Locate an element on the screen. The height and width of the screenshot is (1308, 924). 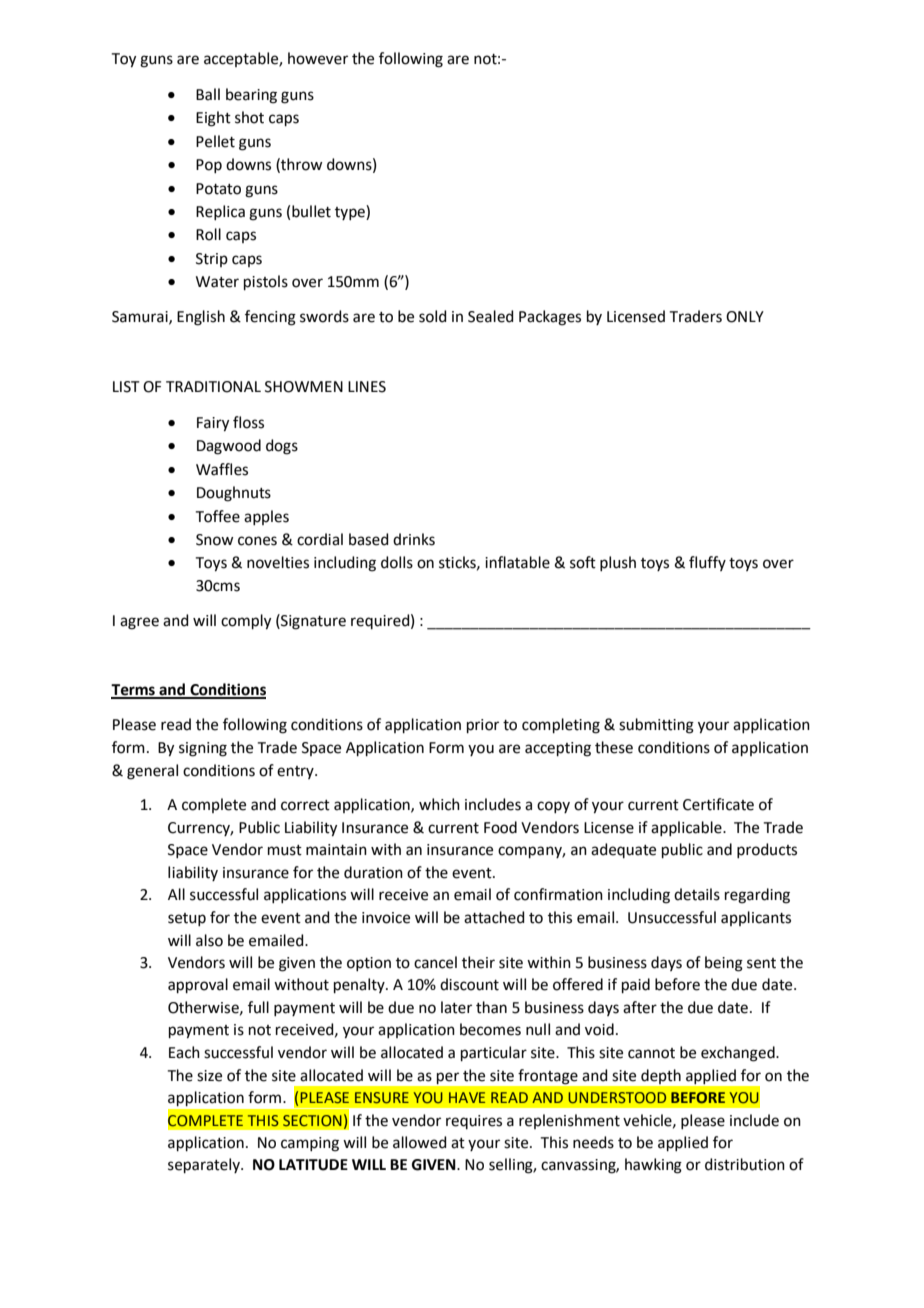
hawking is located at coordinates (653, 1166).
